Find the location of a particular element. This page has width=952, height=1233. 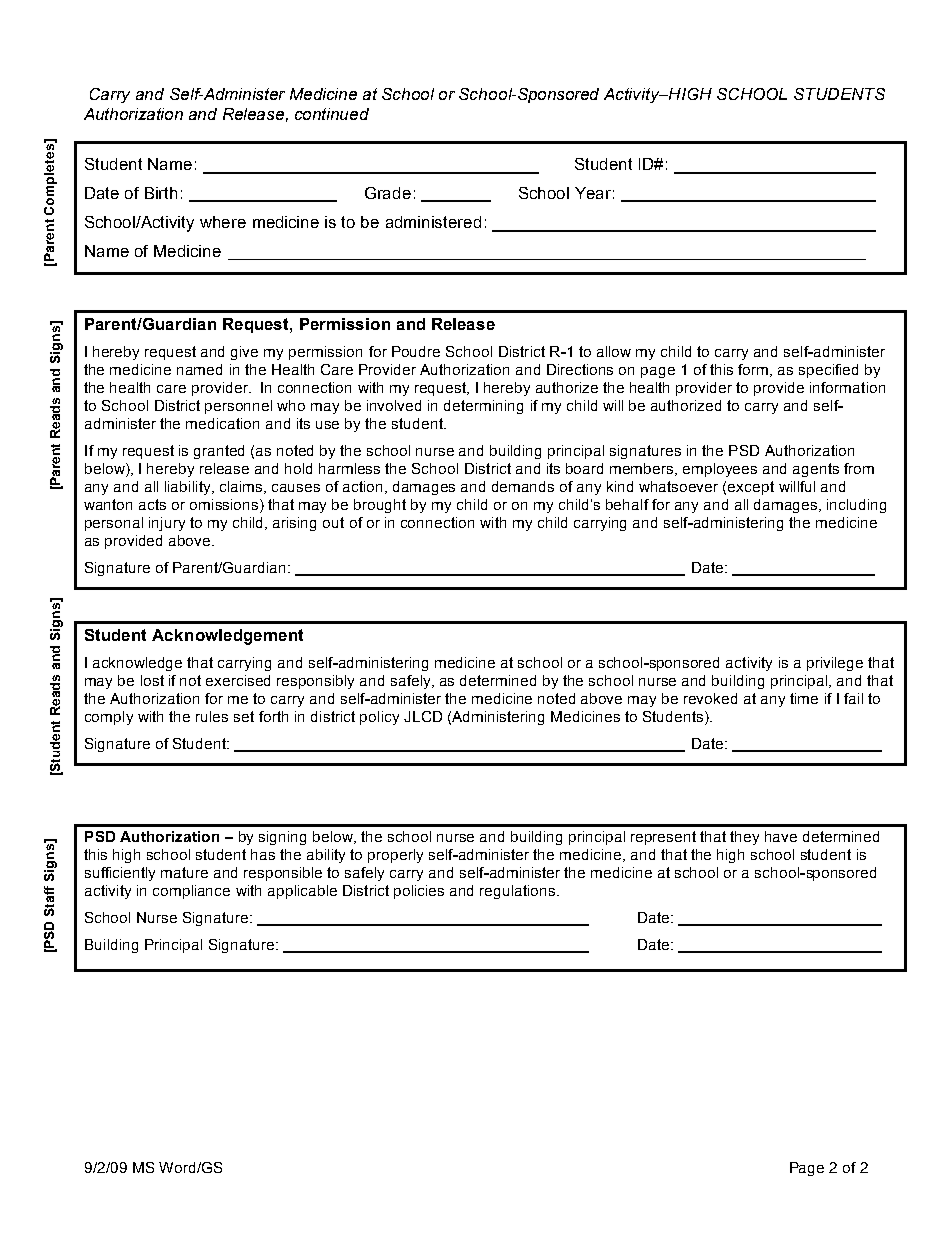

give is located at coordinates (244, 353).
